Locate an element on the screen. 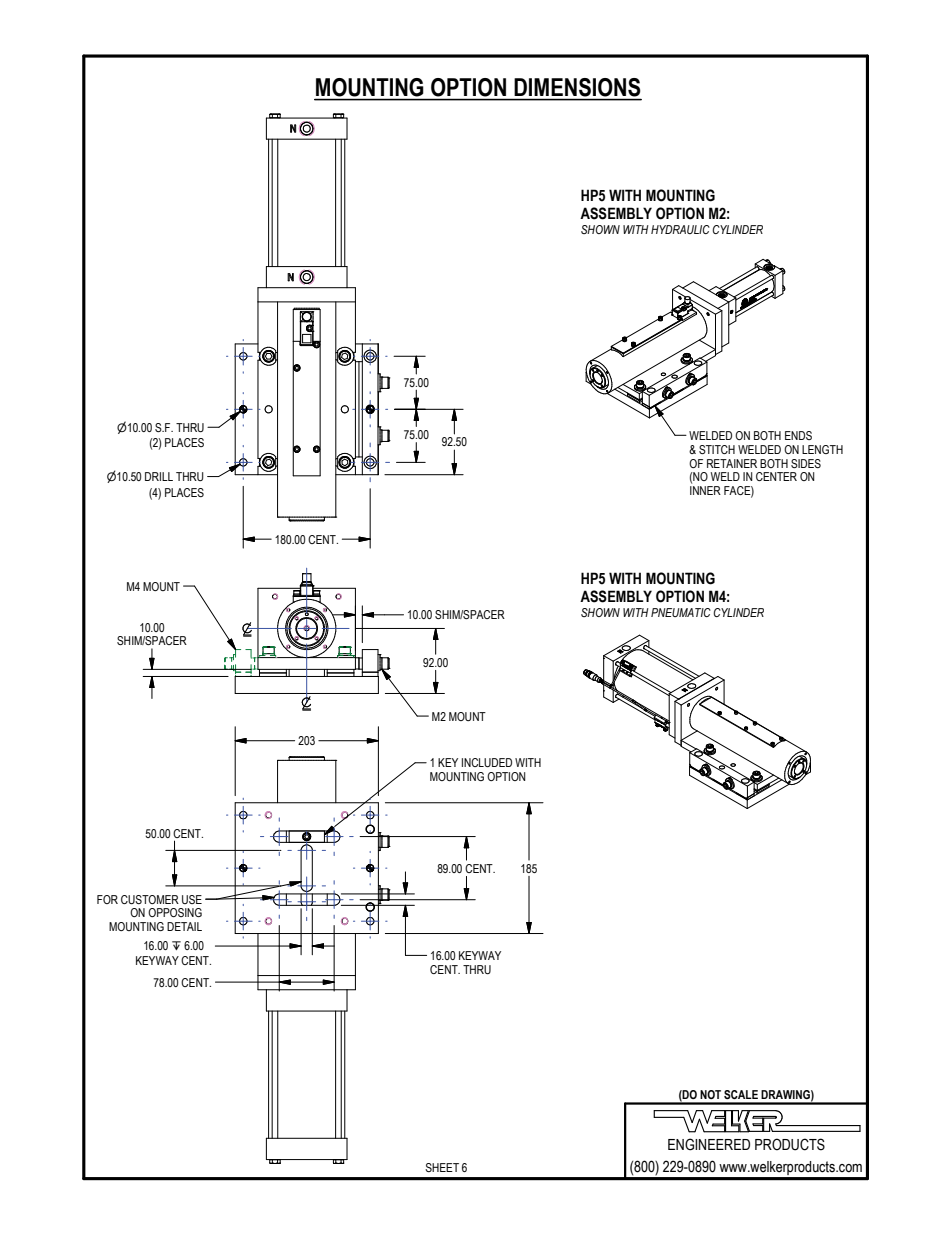  RETAINER is located at coordinates (732, 463).
